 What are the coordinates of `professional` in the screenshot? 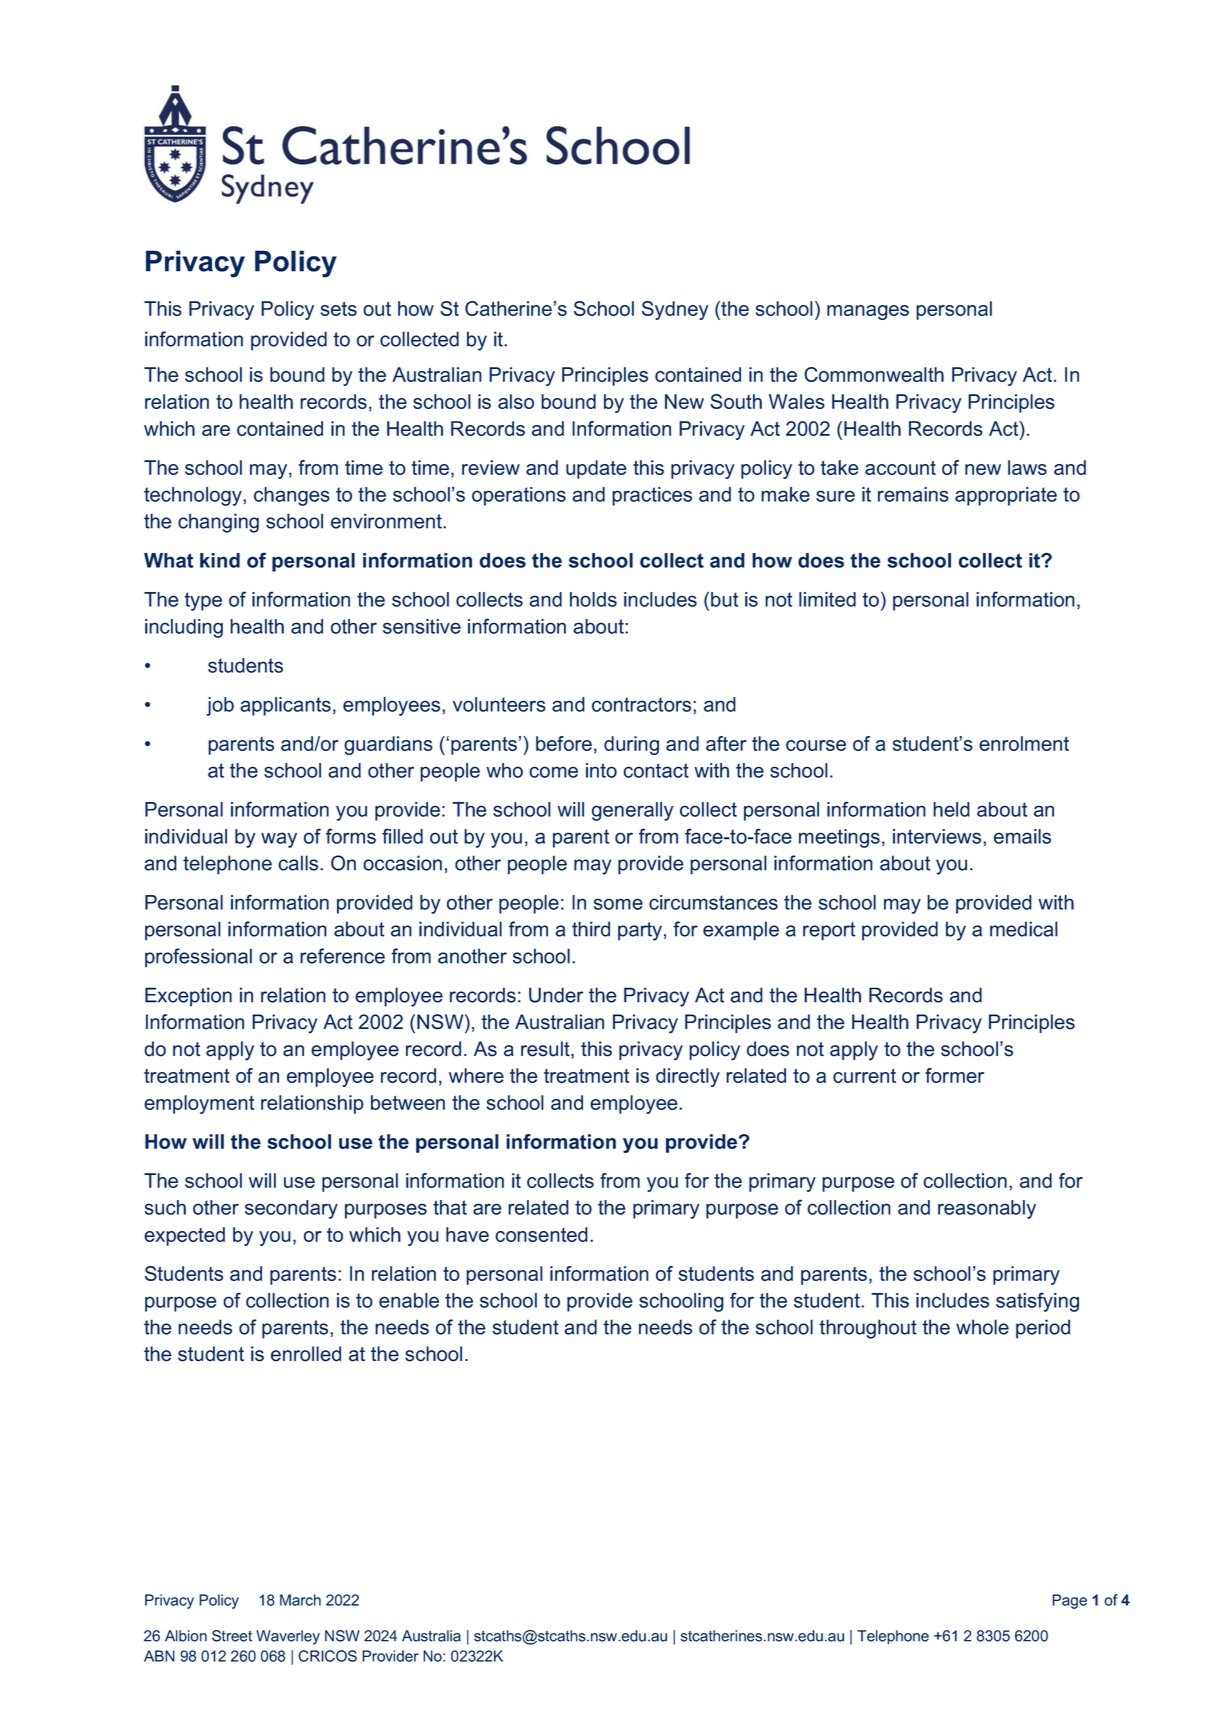 It's located at (198, 958).
